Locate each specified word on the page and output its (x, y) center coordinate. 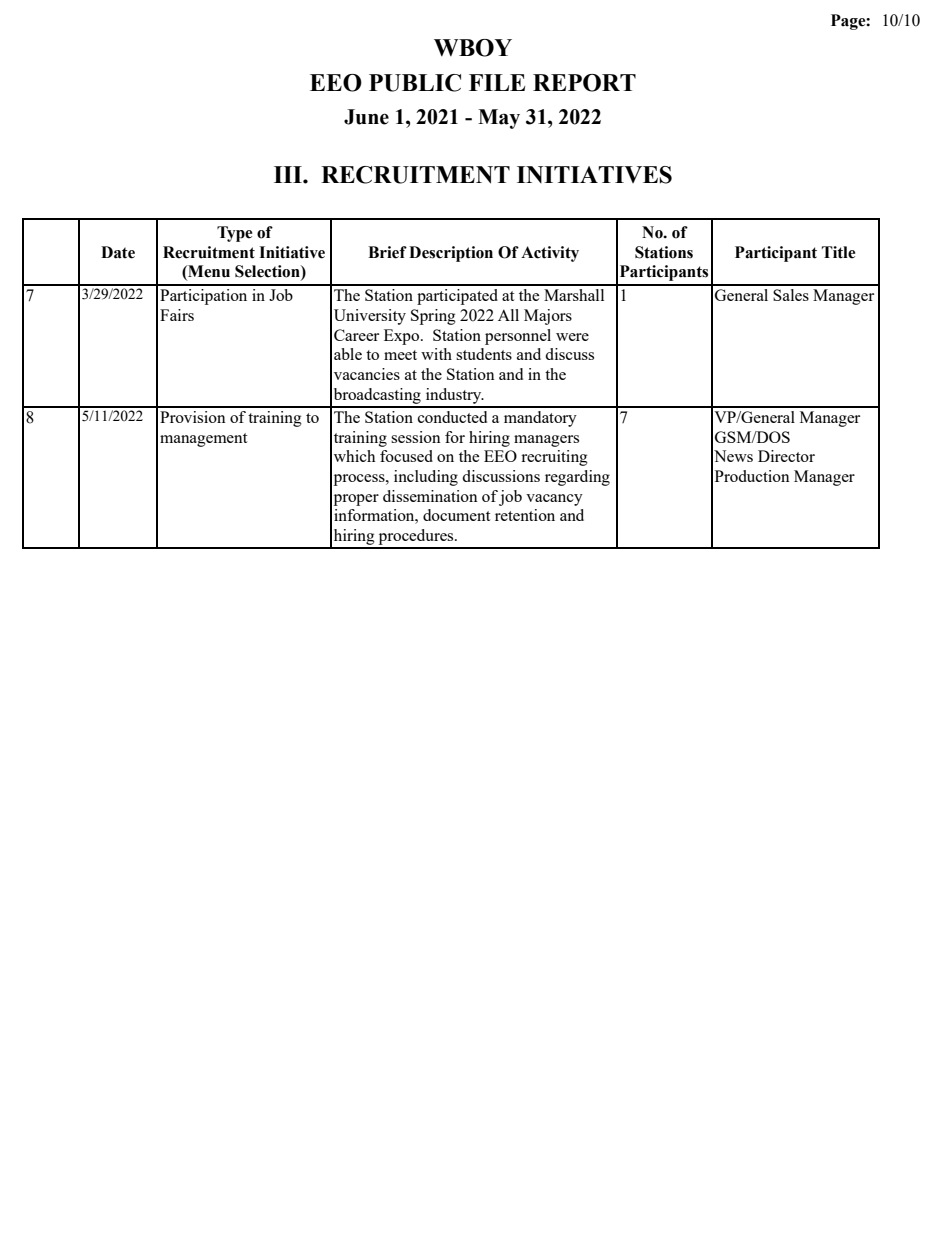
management (203, 440)
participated (457, 297)
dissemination (430, 496)
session (416, 437)
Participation (203, 297)
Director (786, 456)
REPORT (584, 83)
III (289, 174)
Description (451, 254)
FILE (497, 82)
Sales (791, 295)
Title (838, 252)
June (366, 117)
